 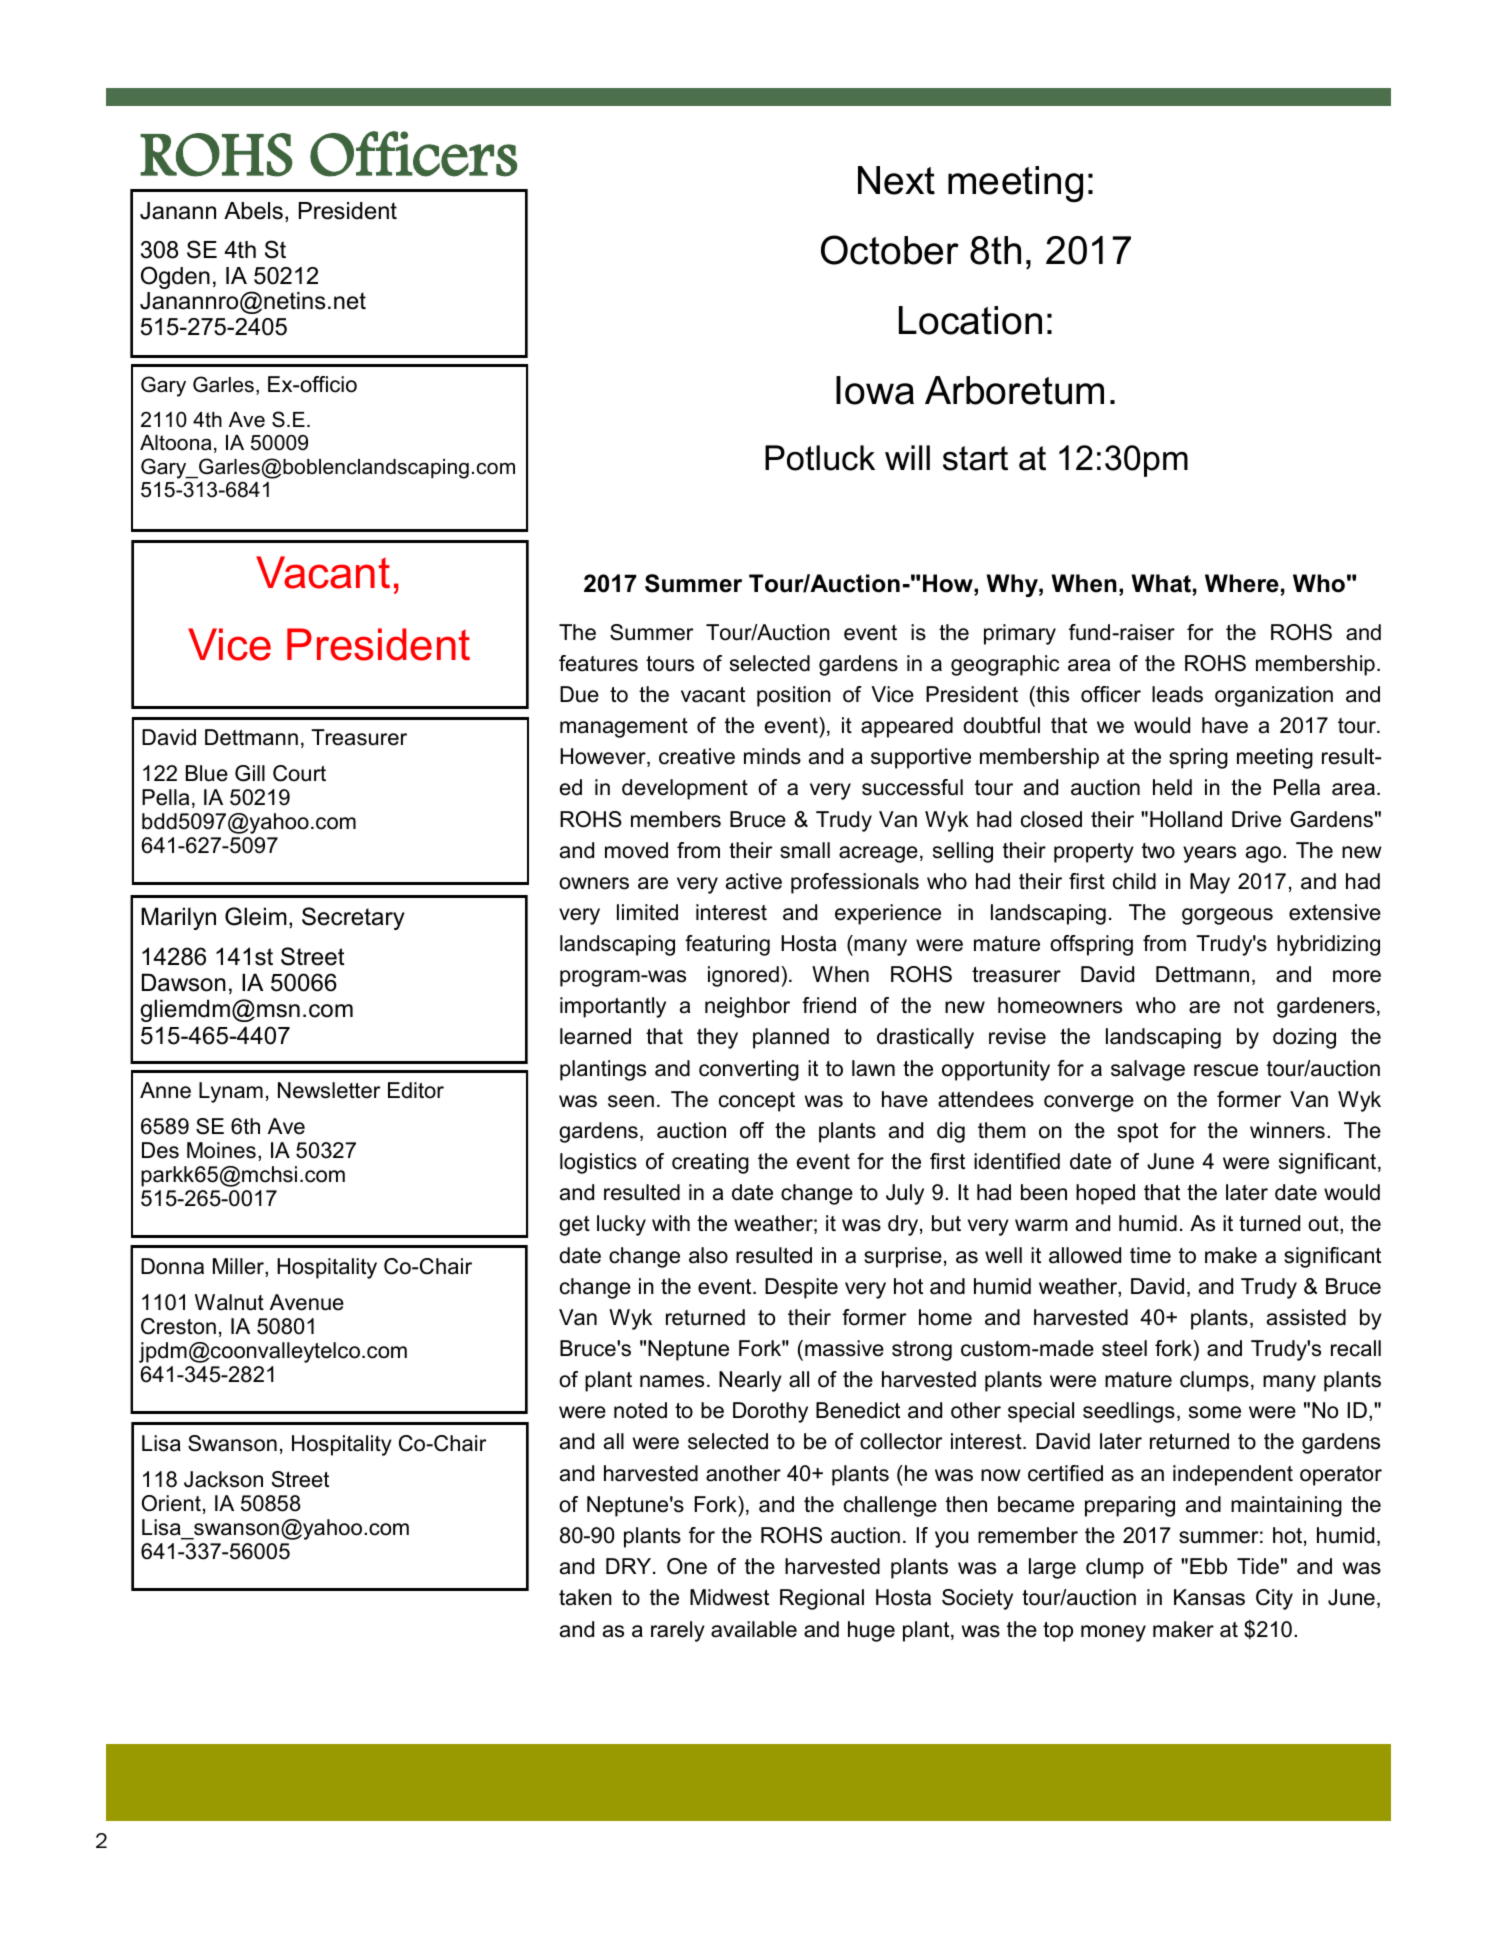 What do you see at coordinates (970, 320) in the screenshot?
I see `Location` at bounding box center [970, 320].
